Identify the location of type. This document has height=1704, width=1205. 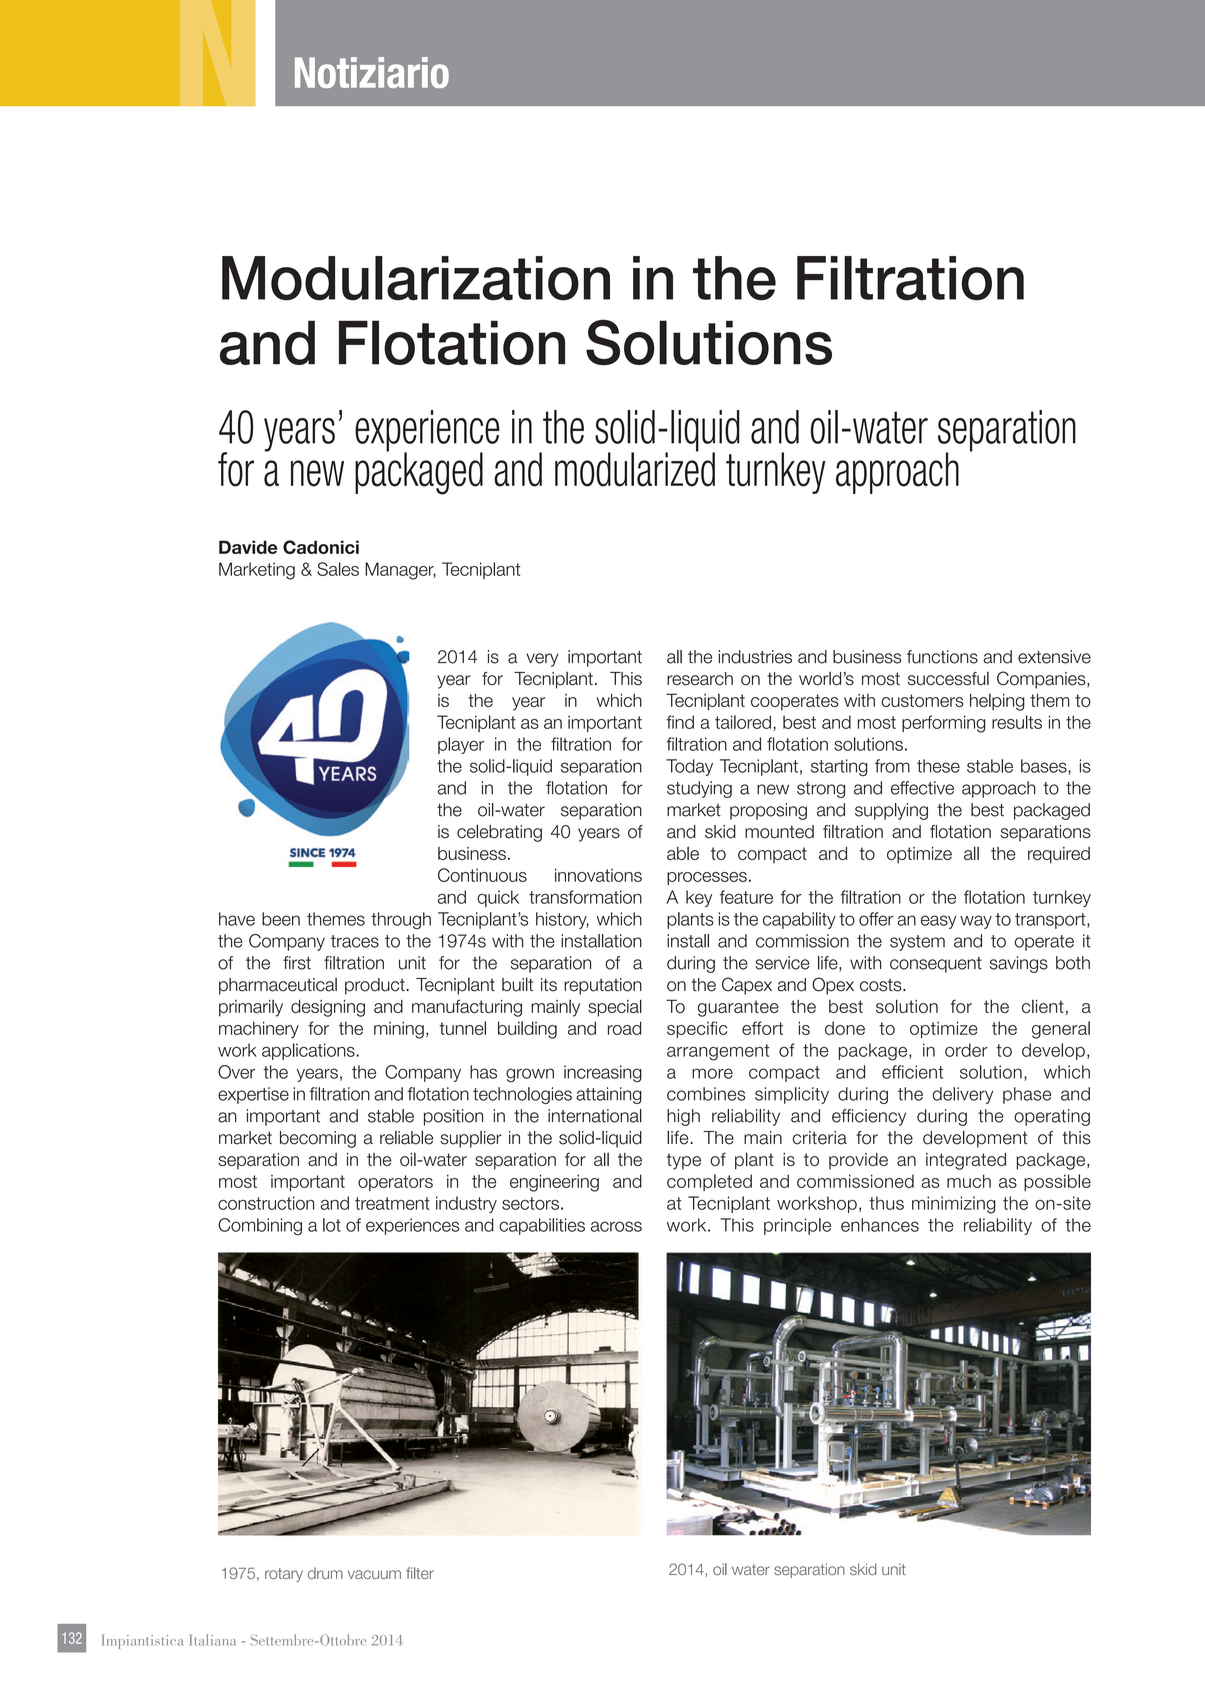
(684, 1161).
